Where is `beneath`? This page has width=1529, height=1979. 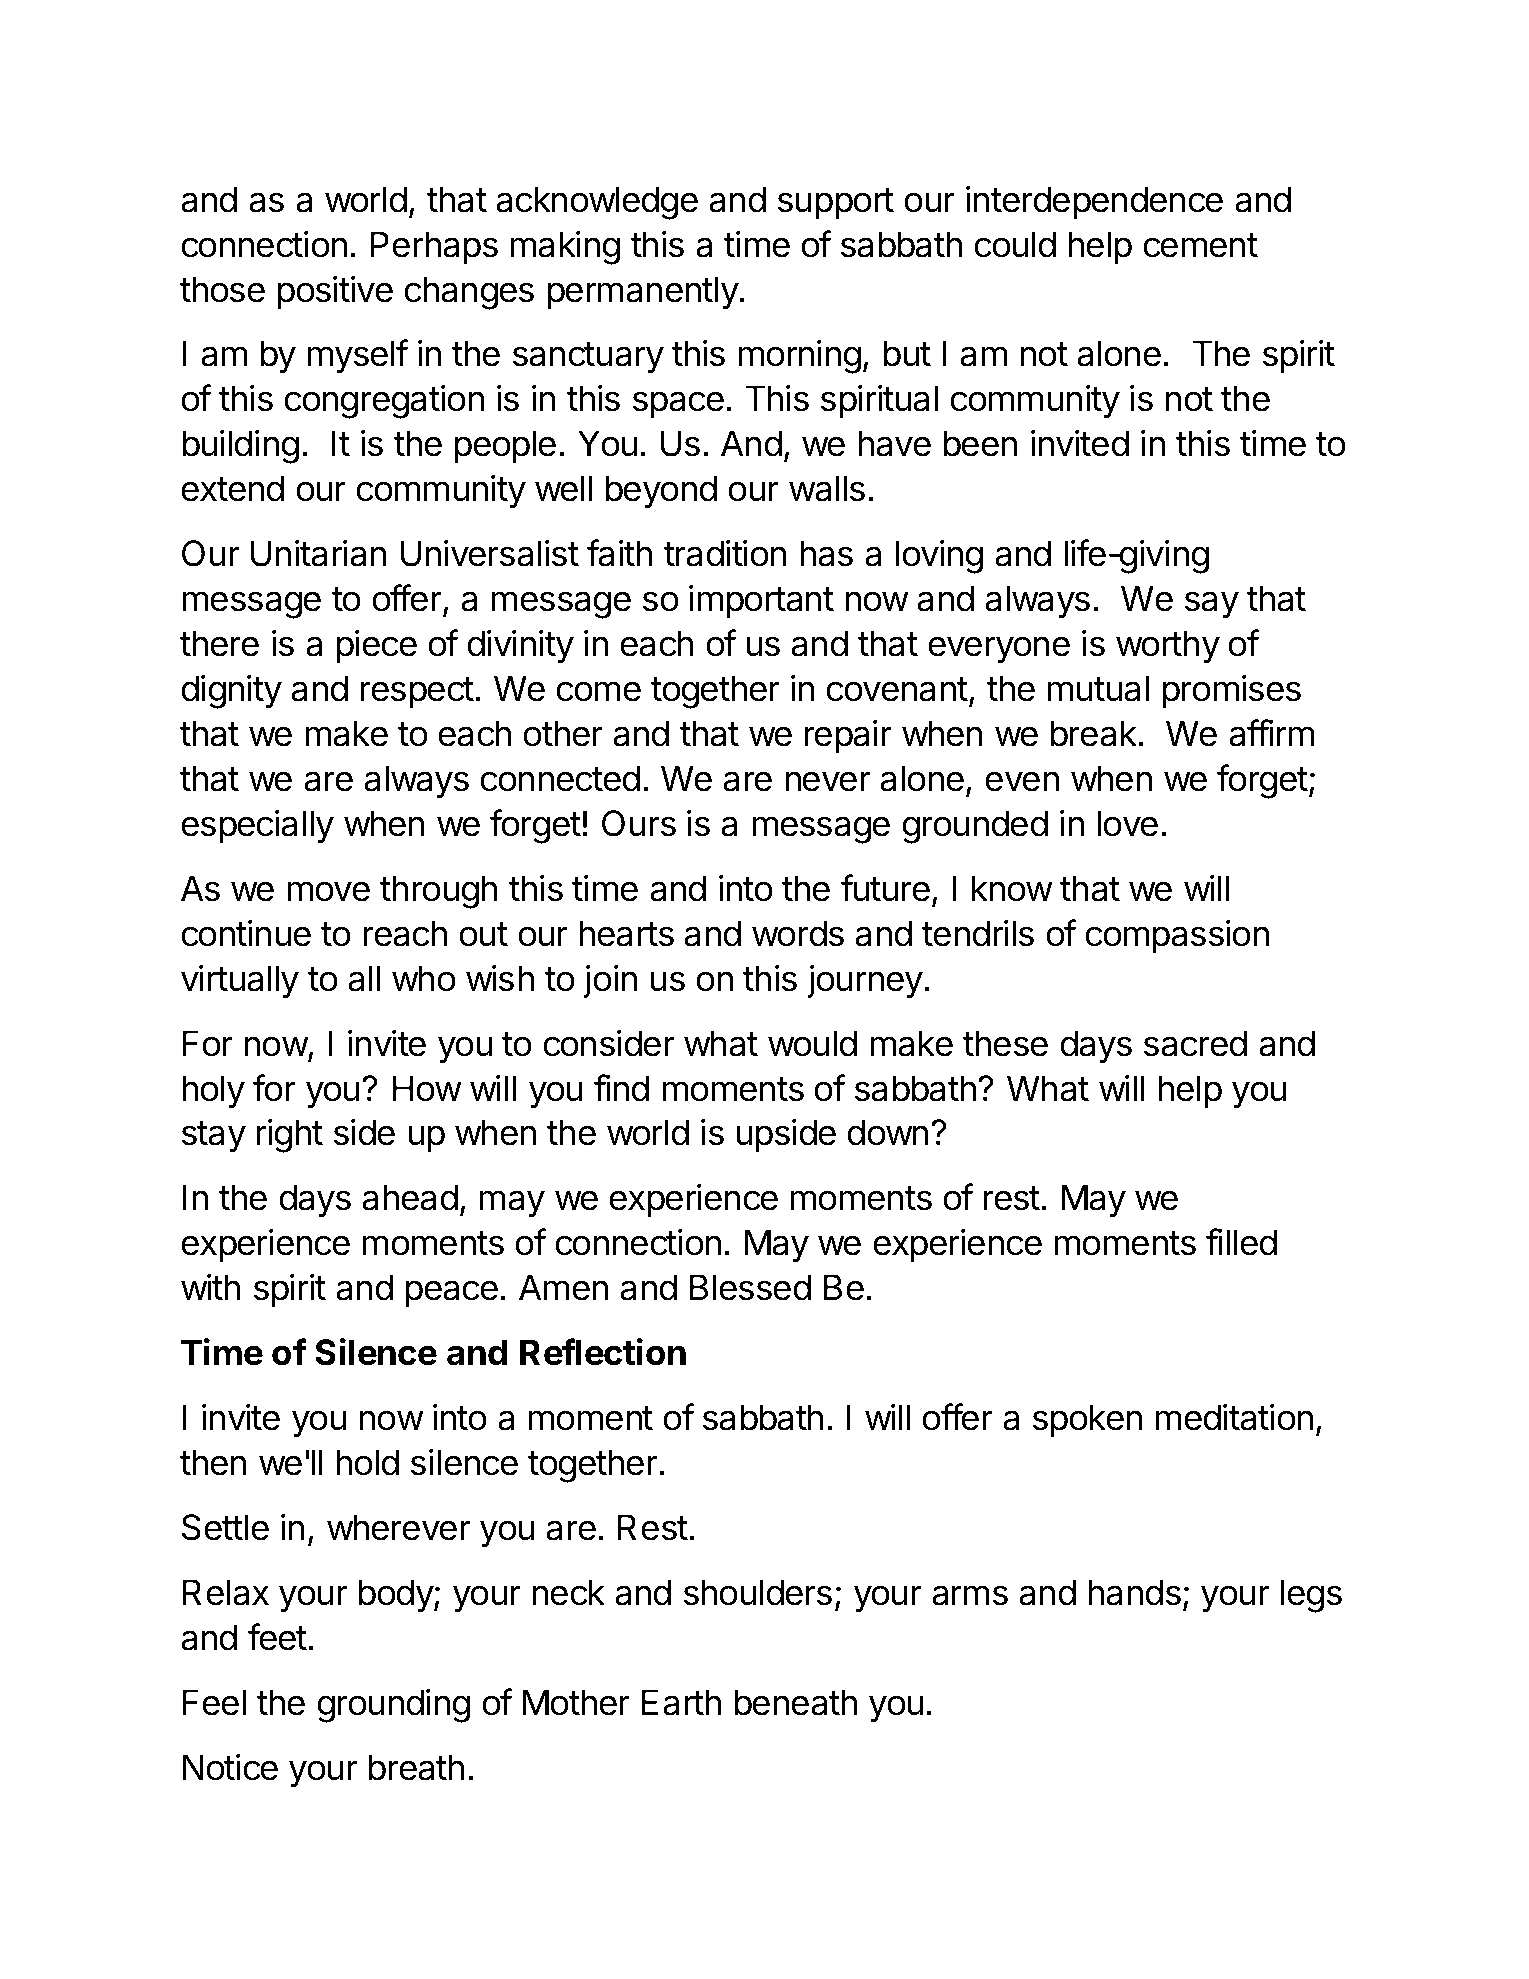 beneath is located at coordinates (795, 1702).
